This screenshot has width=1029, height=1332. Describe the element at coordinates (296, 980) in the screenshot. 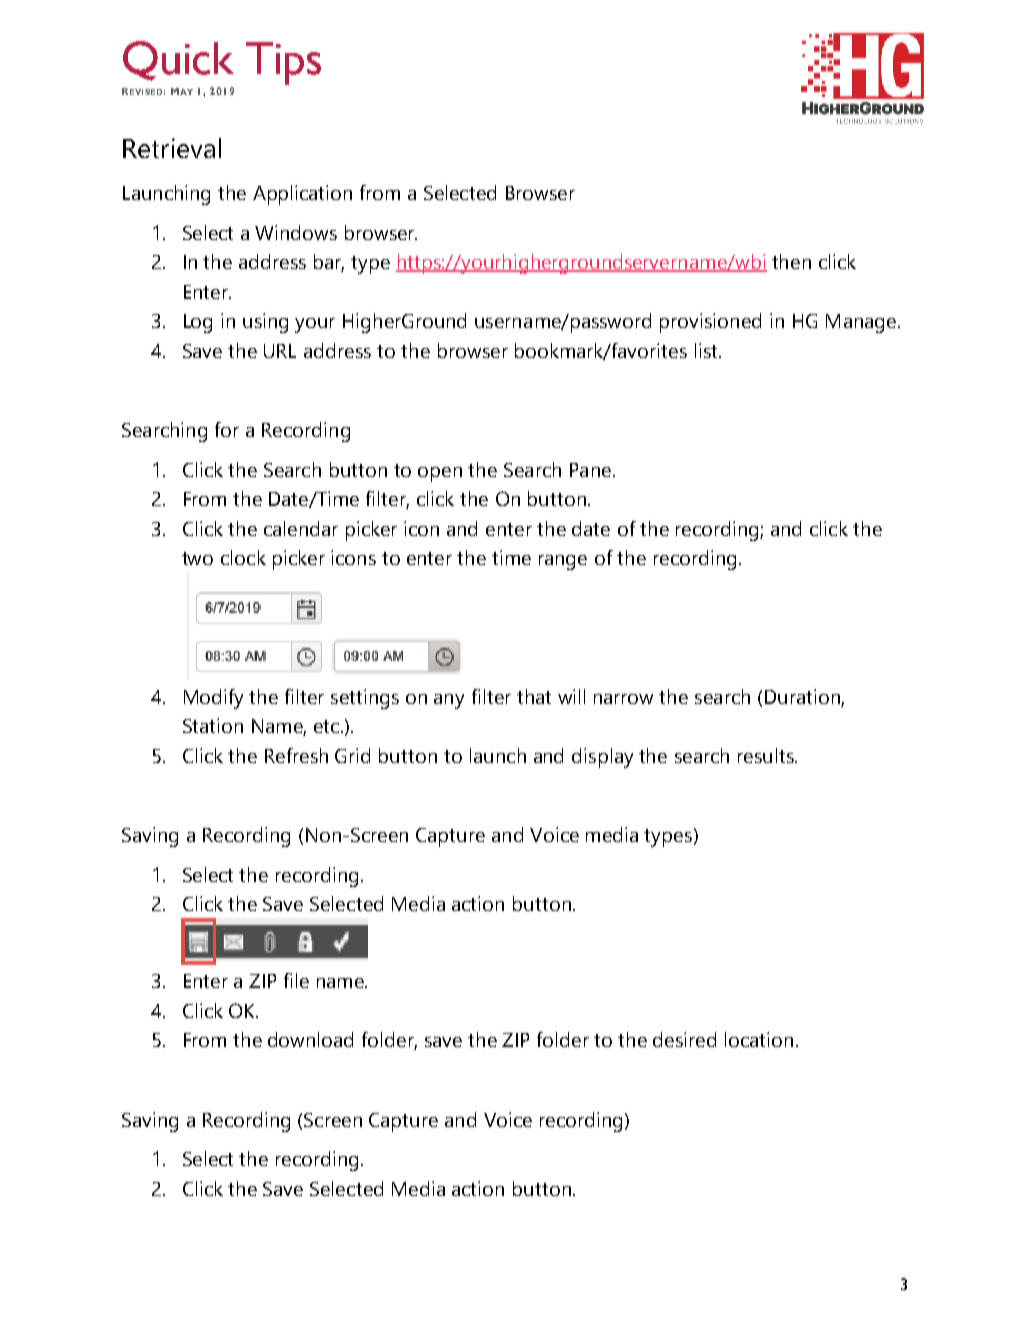

I see `file` at that location.
